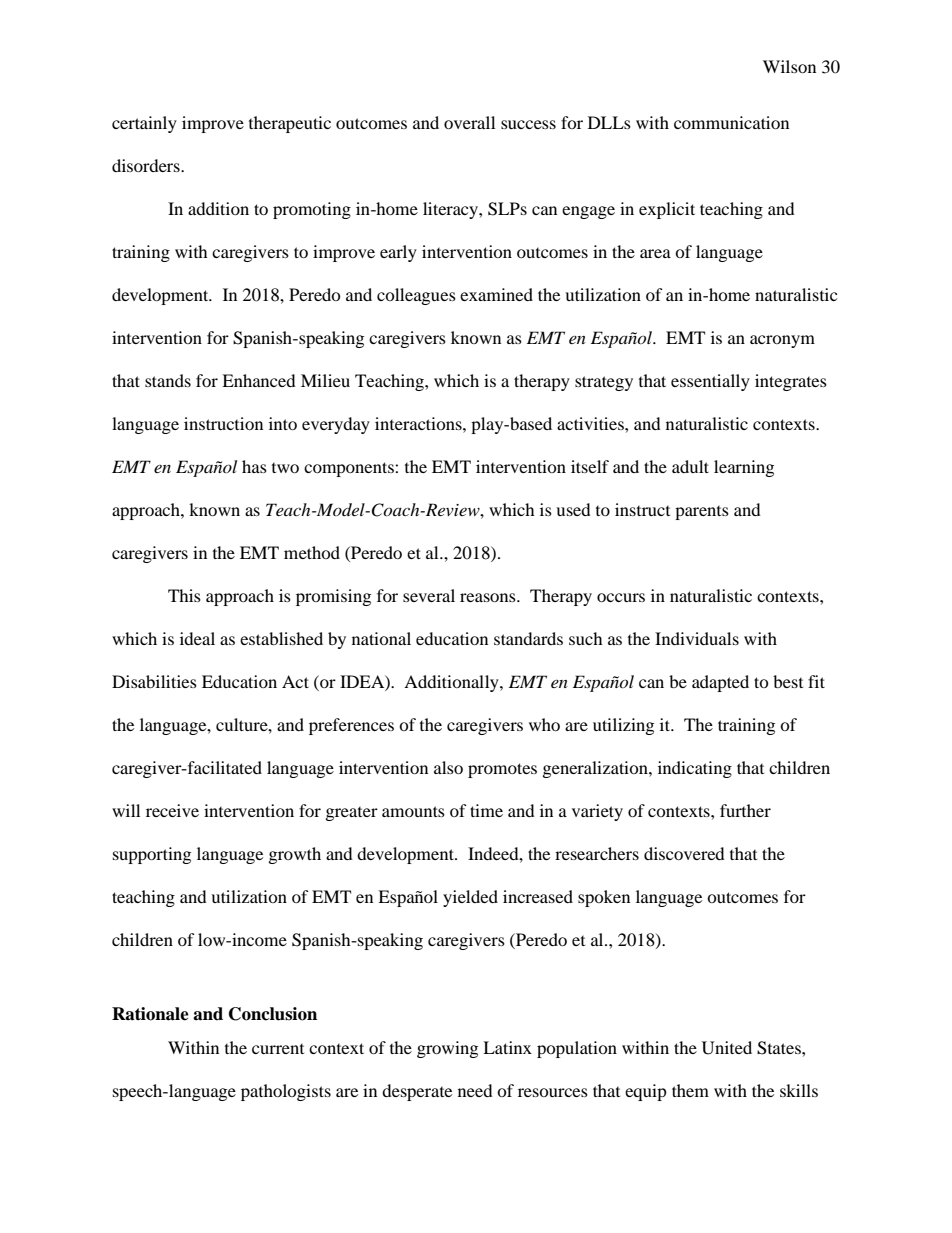  Describe the element at coordinates (591, 423) in the document. I see `activities` at that location.
